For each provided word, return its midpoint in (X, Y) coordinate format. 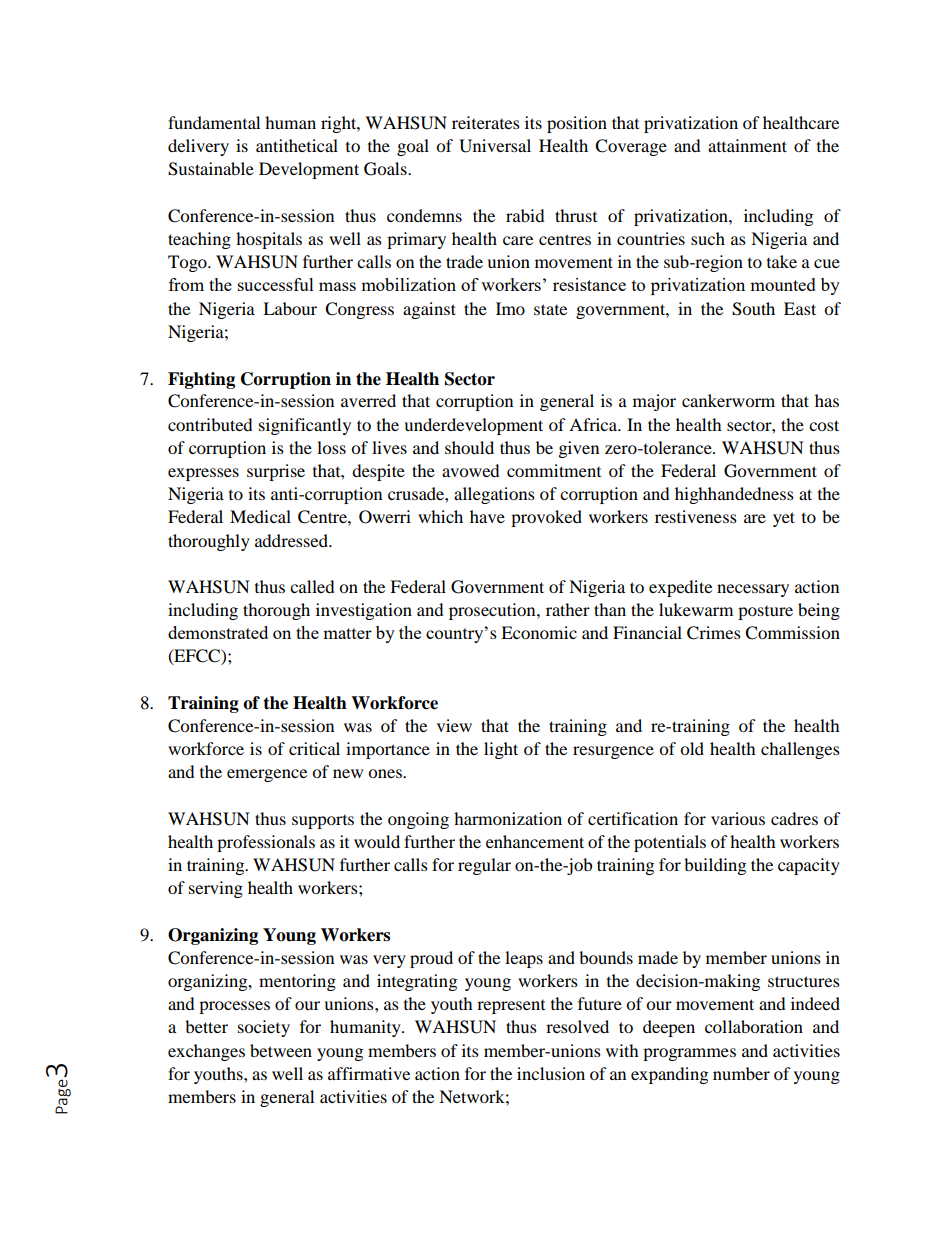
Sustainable (211, 169)
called (312, 586)
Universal (495, 146)
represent (511, 1007)
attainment (747, 145)
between (281, 1050)
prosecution (493, 611)
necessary (753, 590)
